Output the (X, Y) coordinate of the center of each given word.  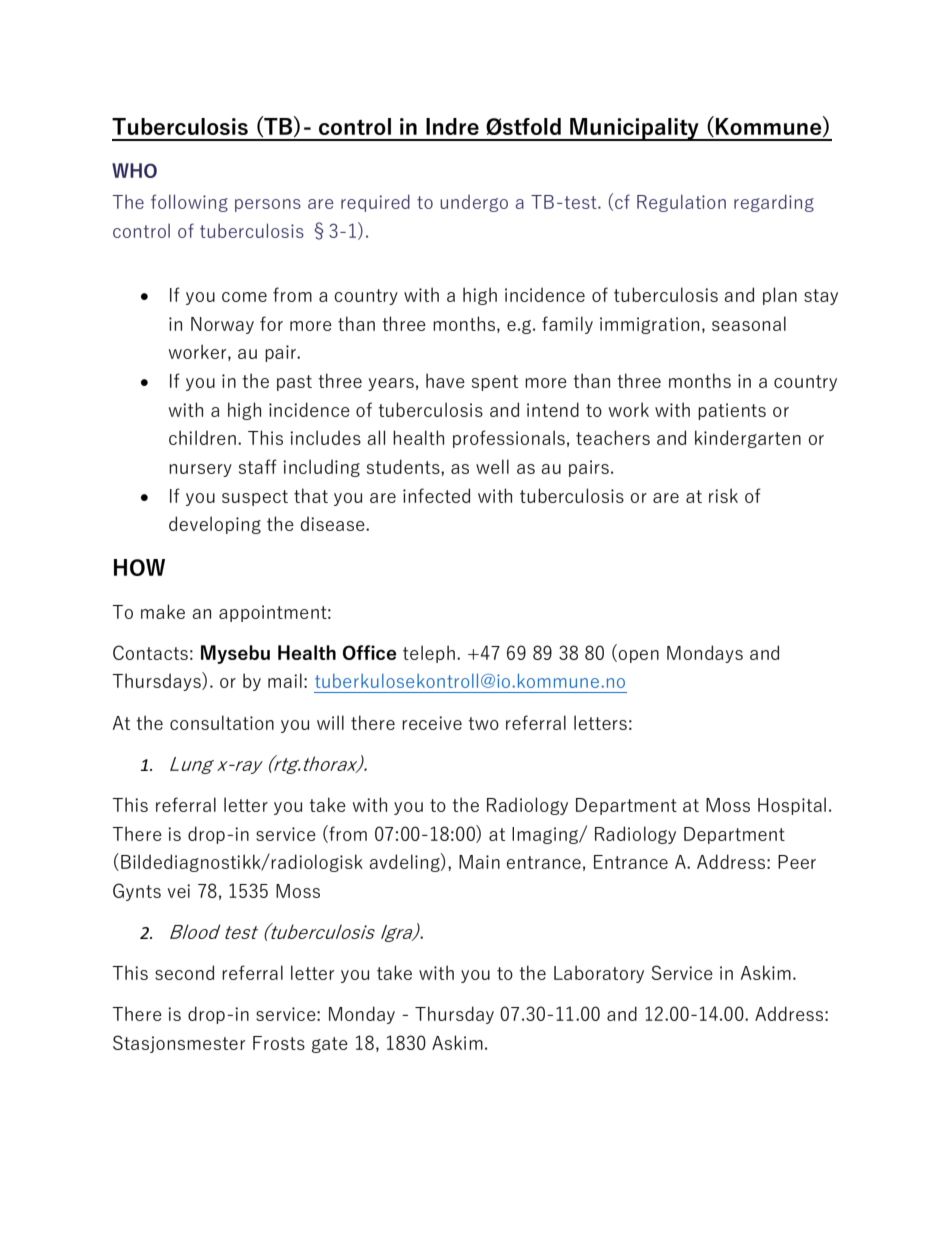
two (483, 723)
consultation (222, 722)
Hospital (792, 806)
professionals (509, 439)
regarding (774, 203)
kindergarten (748, 439)
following (189, 203)
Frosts (279, 1043)
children (202, 437)
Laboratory (599, 974)
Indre (452, 126)
